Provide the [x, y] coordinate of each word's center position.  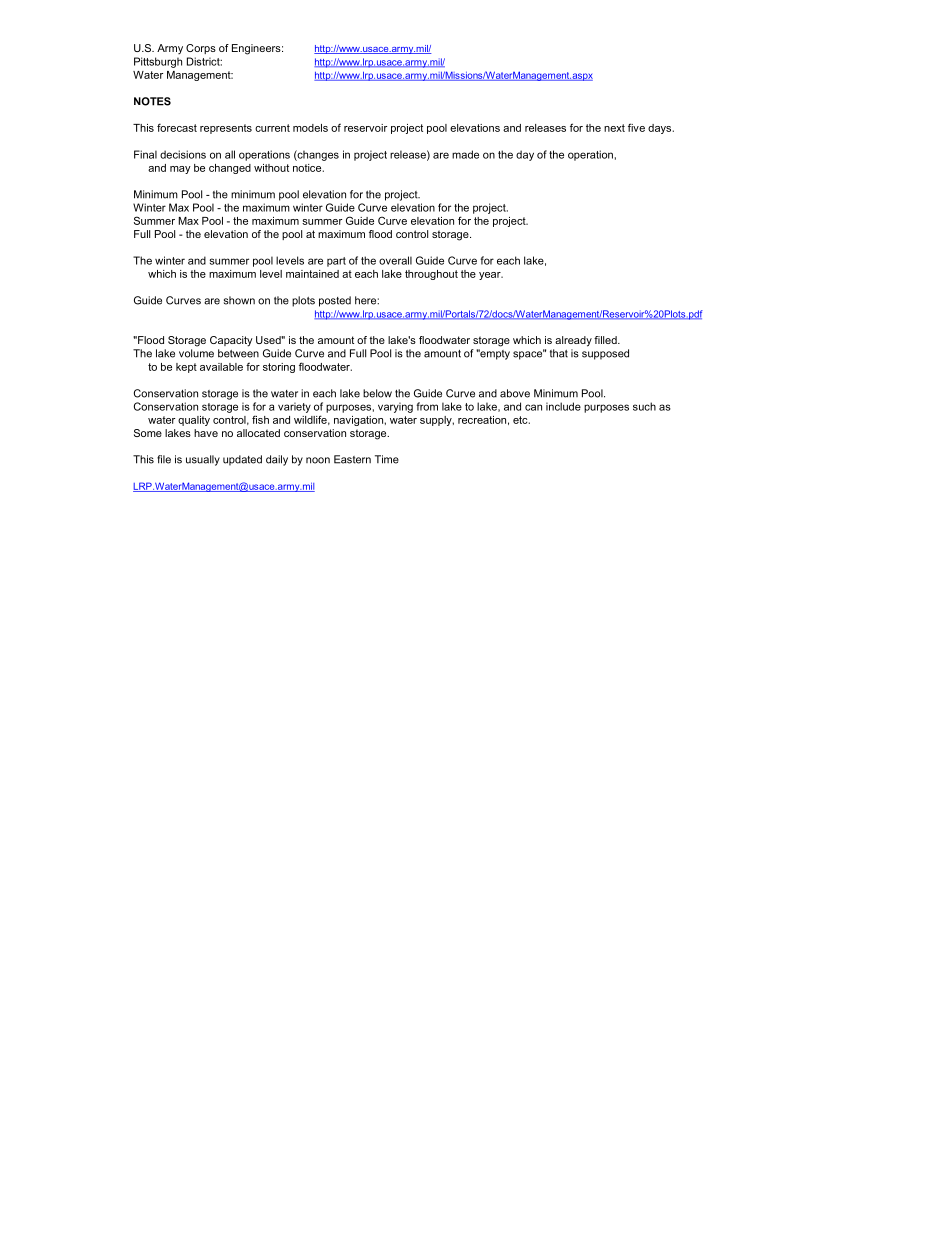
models [310, 128]
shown [239, 300]
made [465, 154]
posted [335, 301]
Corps [201, 49]
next [614, 128]
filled [606, 340]
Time [387, 459]
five [636, 127]
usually [203, 460]
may [180, 170]
